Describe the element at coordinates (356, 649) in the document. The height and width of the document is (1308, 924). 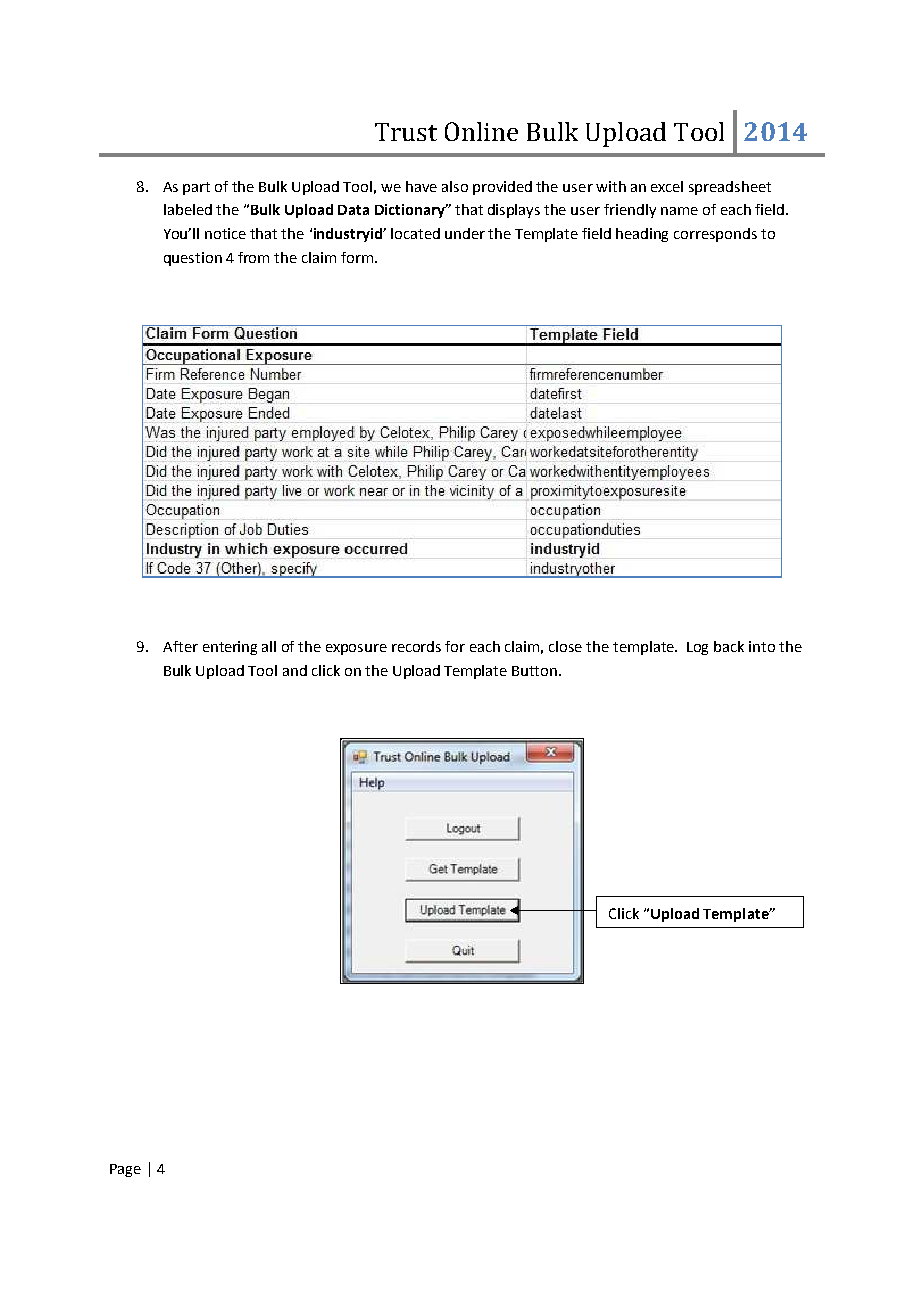
I see `exposure` at that location.
